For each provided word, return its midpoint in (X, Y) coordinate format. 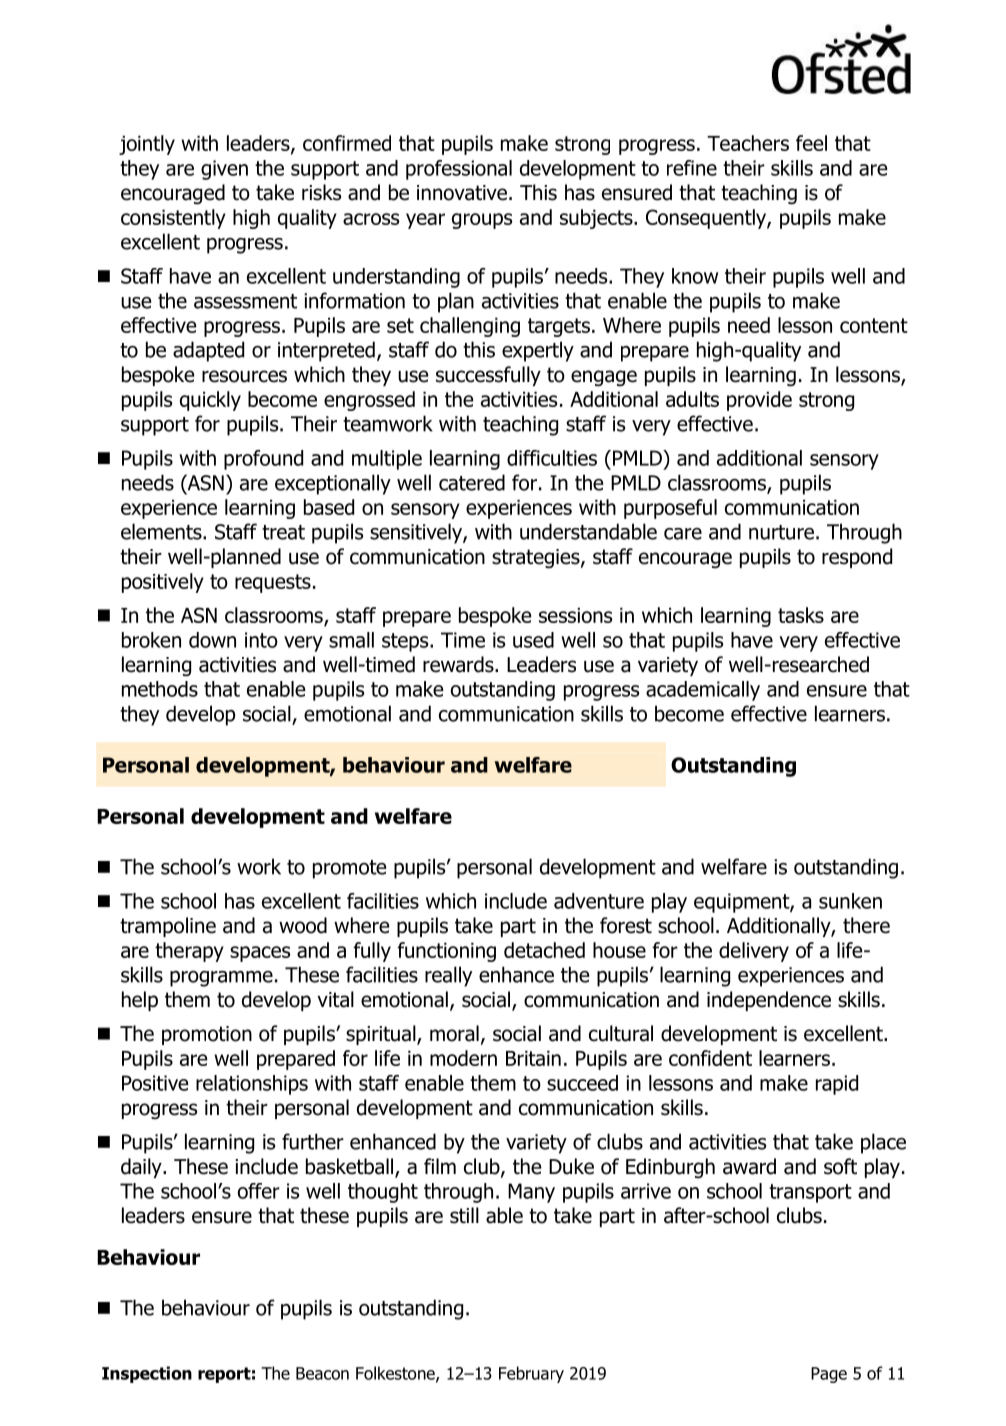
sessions (575, 615)
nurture (781, 532)
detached (544, 950)
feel (811, 143)
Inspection (147, 1374)
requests (273, 583)
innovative (462, 193)
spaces (260, 954)
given (224, 170)
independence (769, 1001)
